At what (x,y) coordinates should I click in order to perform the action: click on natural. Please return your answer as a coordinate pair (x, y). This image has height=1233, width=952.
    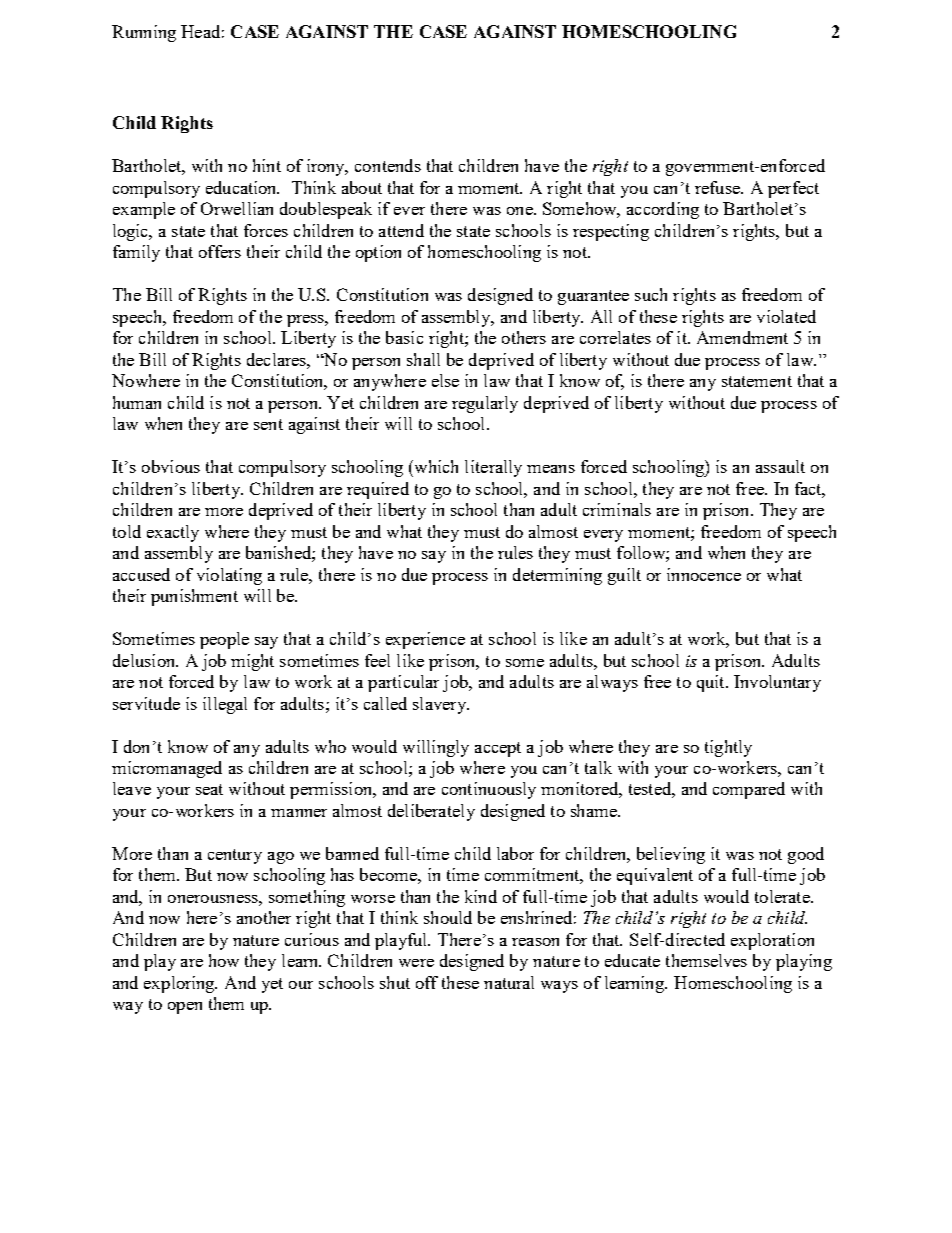
    Looking at the image, I should click on (509, 982).
